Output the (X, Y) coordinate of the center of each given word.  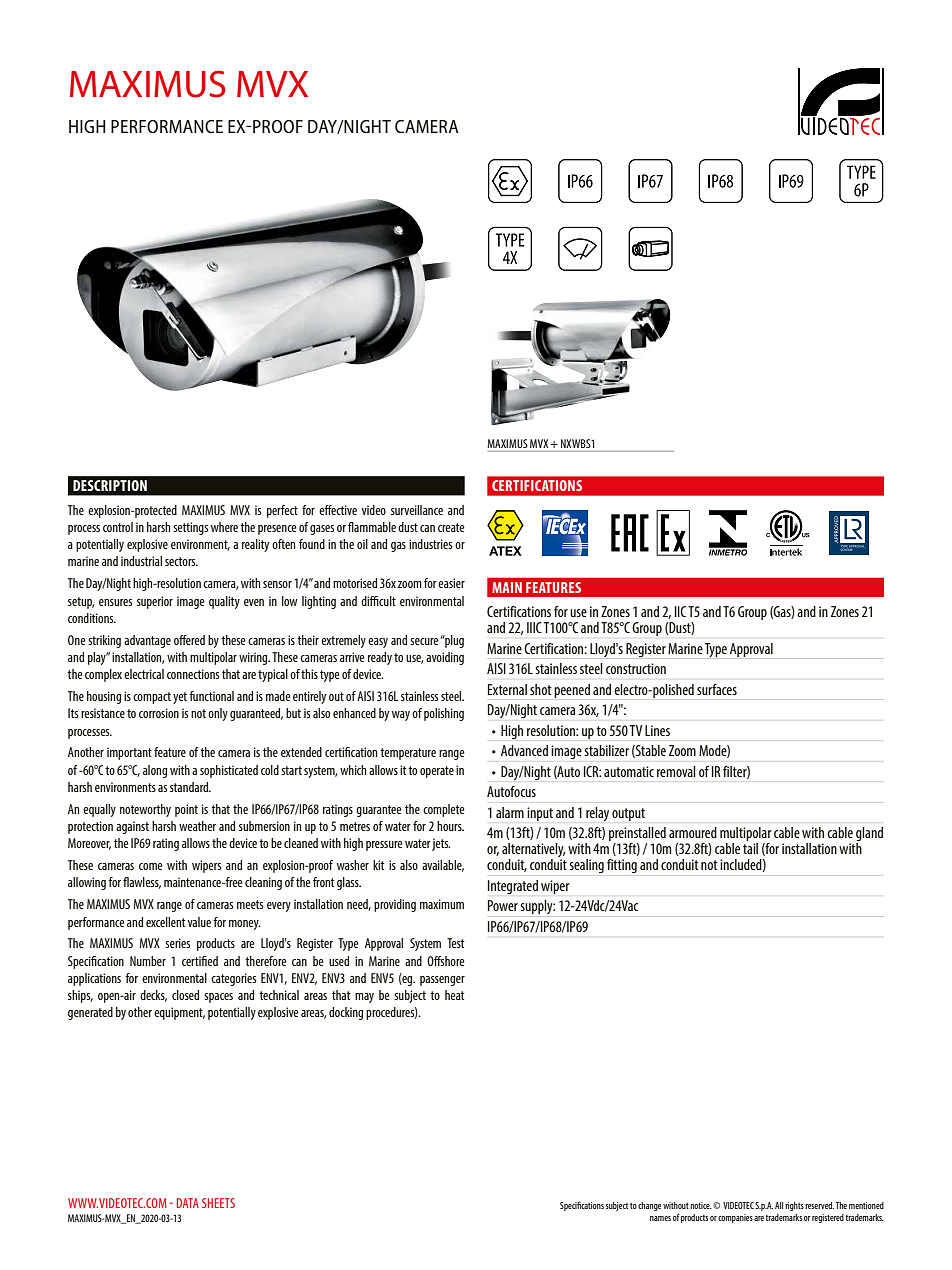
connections (193, 674)
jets (441, 844)
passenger (442, 981)
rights (794, 1206)
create (451, 527)
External (507, 689)
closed (185, 995)
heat (455, 995)
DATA (188, 1203)
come (151, 866)
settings (190, 528)
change (649, 1206)
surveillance (417, 510)
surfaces (717, 689)
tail (750, 848)
